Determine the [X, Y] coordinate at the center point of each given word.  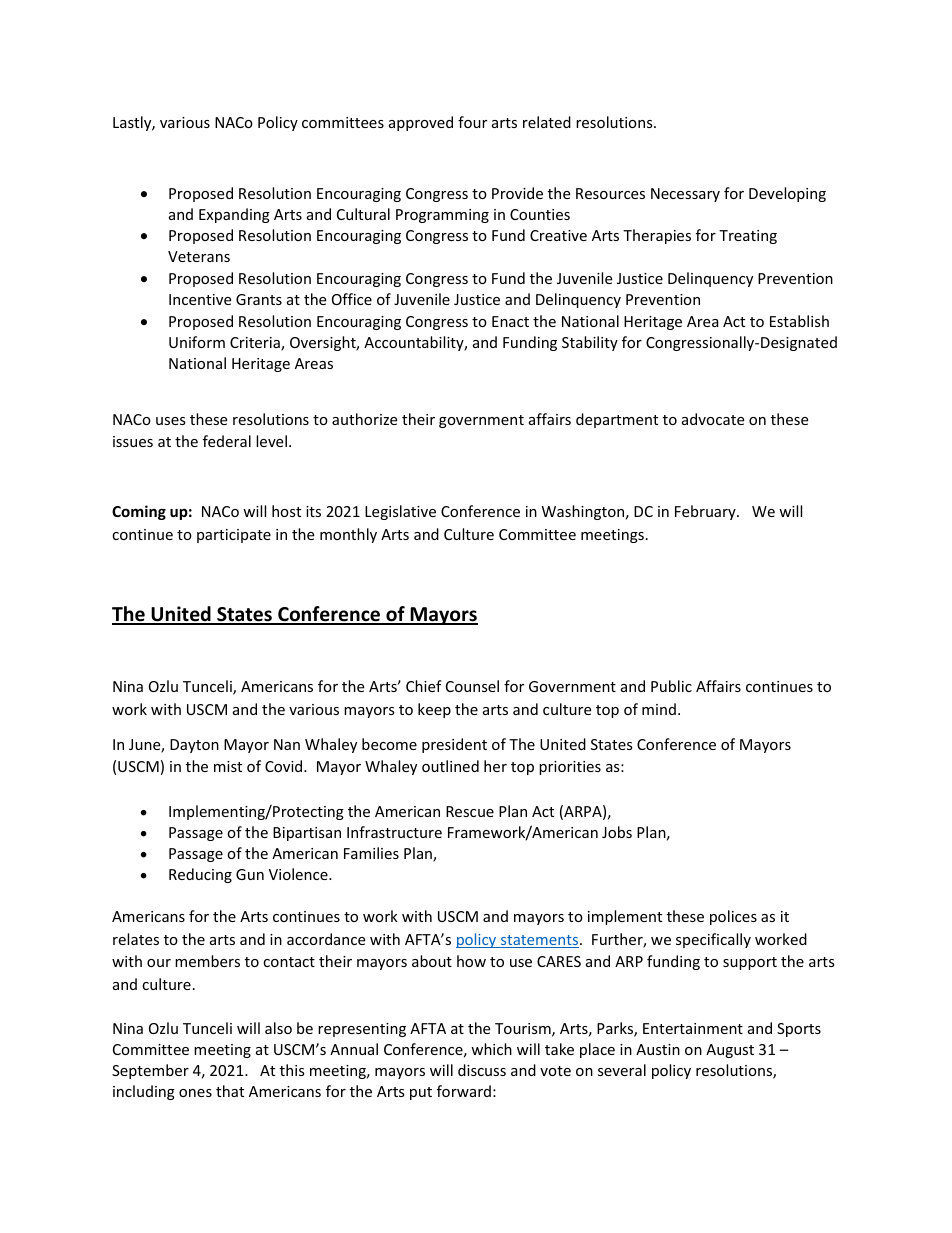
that [230, 1091]
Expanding [234, 215]
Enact [510, 321]
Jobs [617, 832]
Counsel [472, 686]
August [730, 1051]
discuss [482, 1070]
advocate [713, 419]
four [472, 122]
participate [234, 536]
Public [671, 686]
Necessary [685, 195]
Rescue [470, 811]
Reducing [200, 875]
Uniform [197, 342]
